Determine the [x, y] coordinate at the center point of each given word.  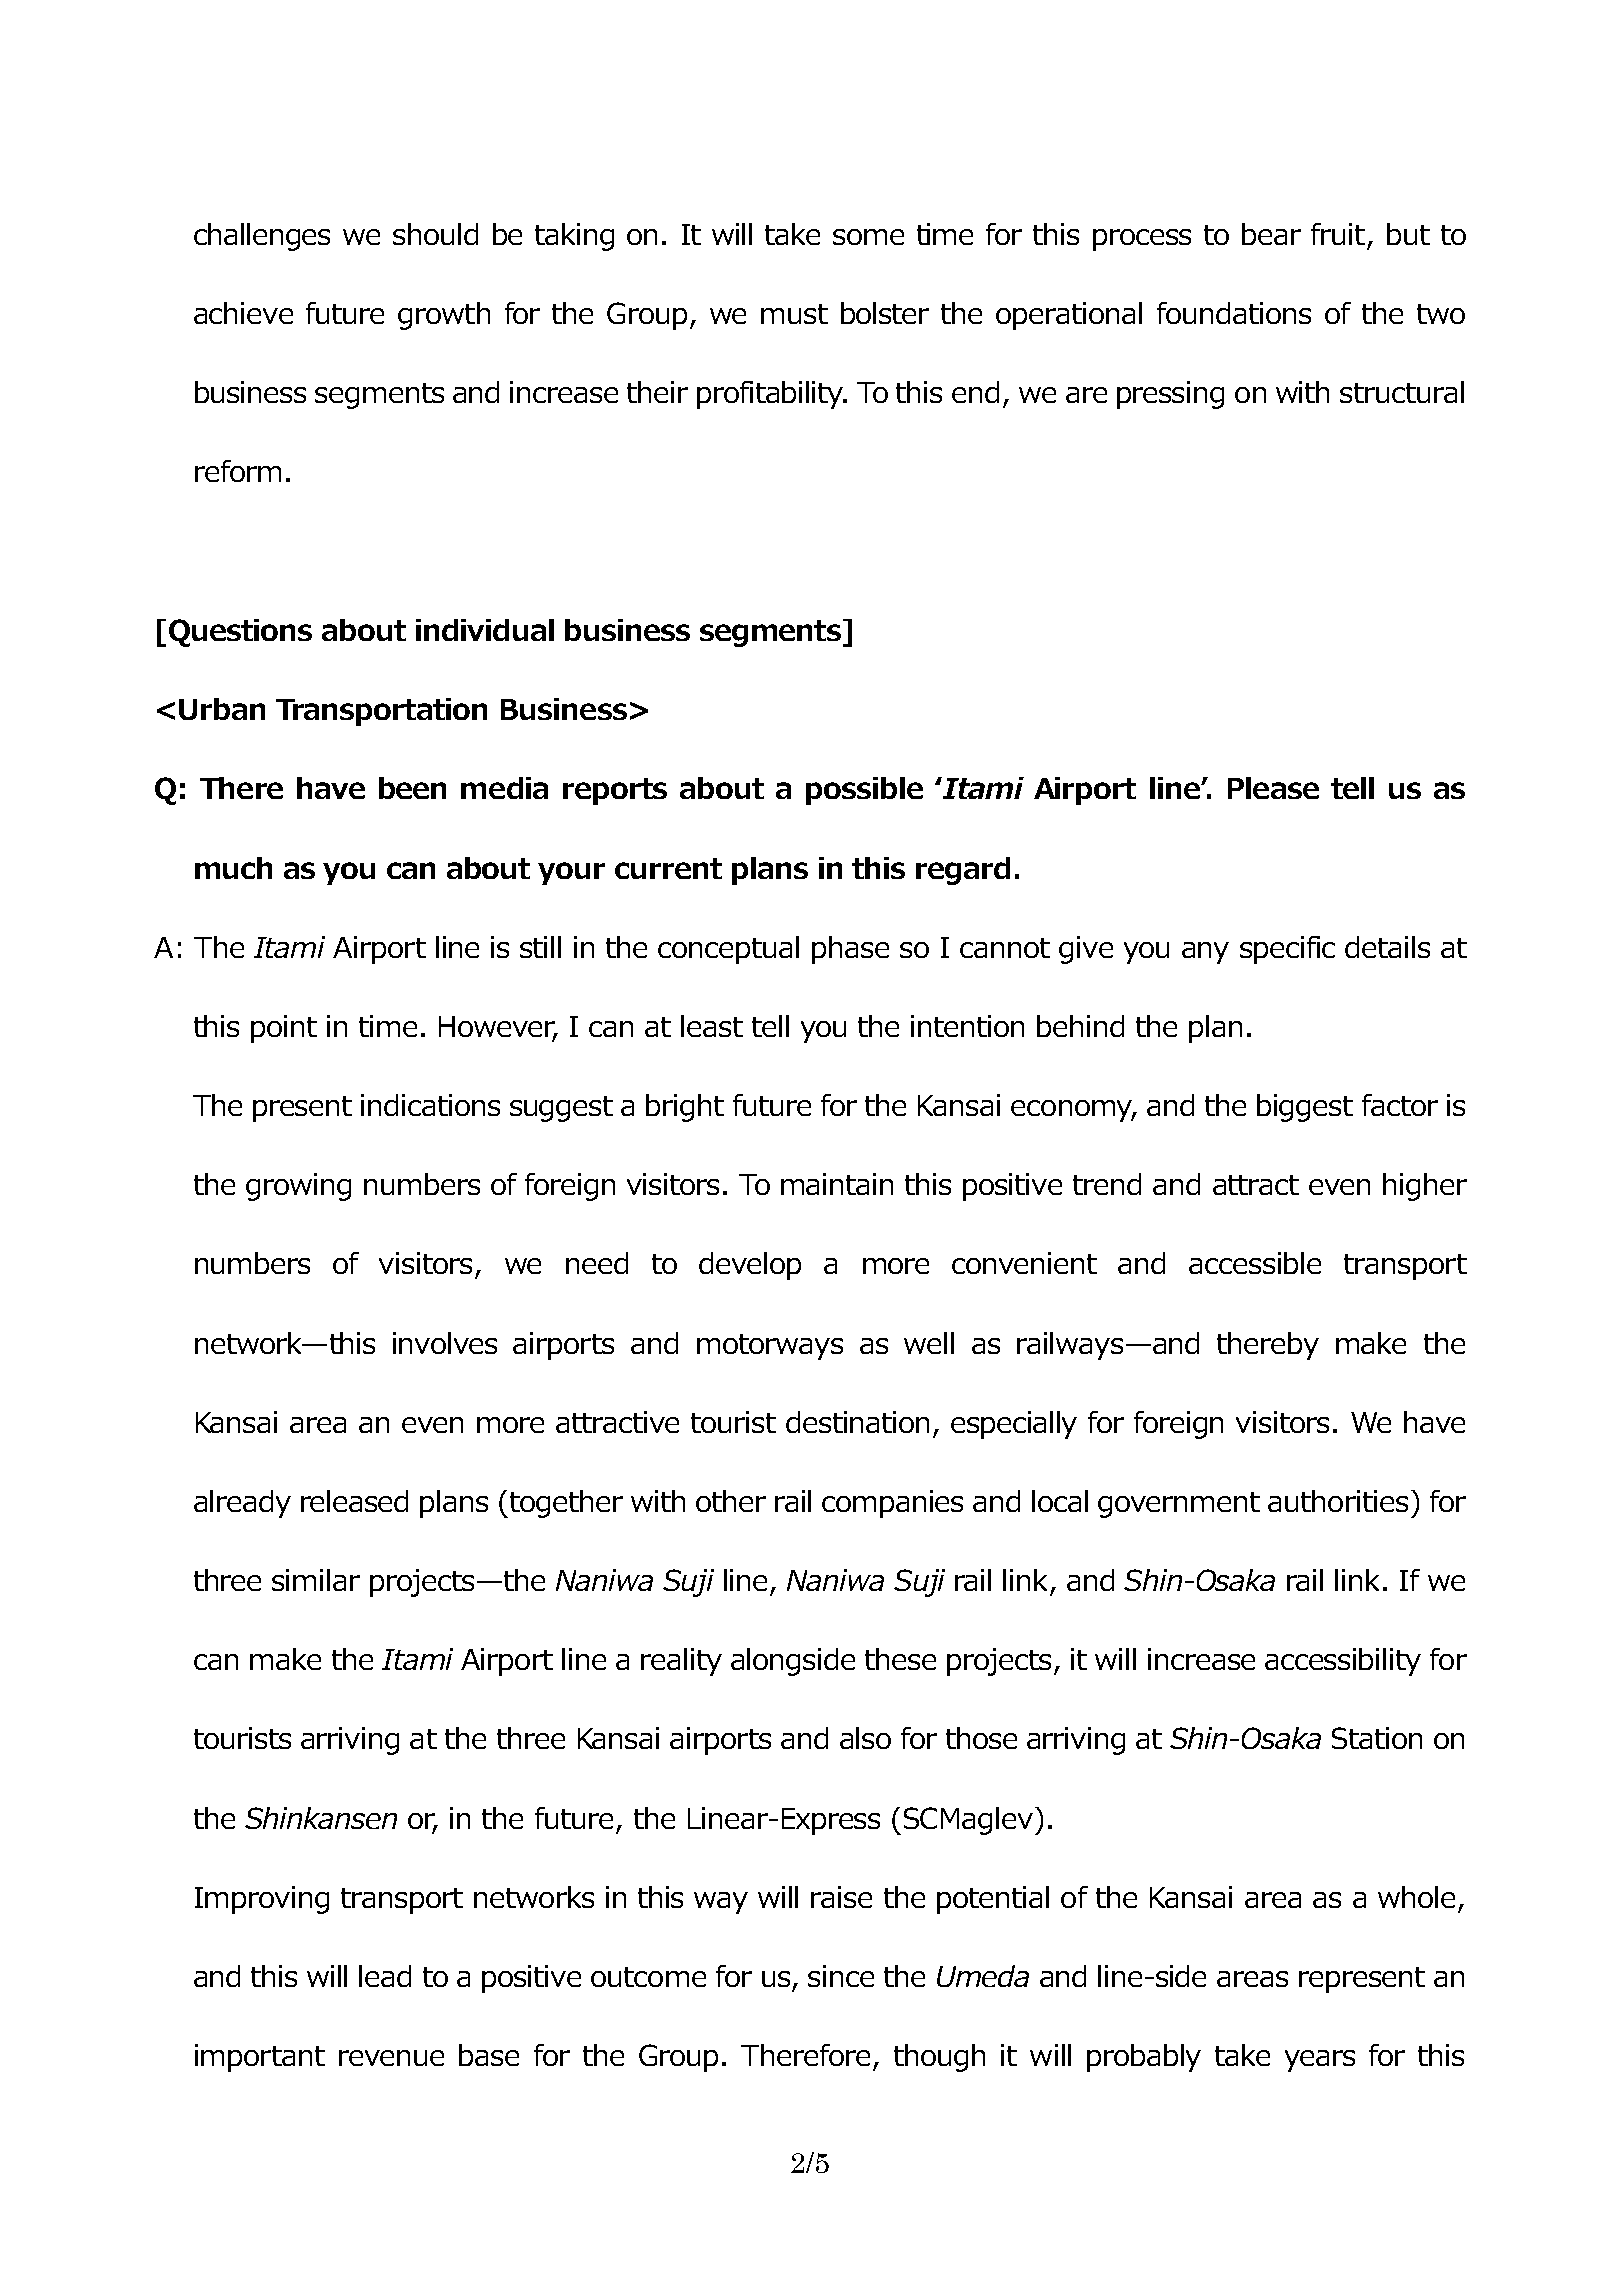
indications [430, 1105]
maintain [837, 1184]
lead [385, 1976]
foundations [1234, 313]
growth [444, 316]
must [794, 314]
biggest [1305, 1108]
